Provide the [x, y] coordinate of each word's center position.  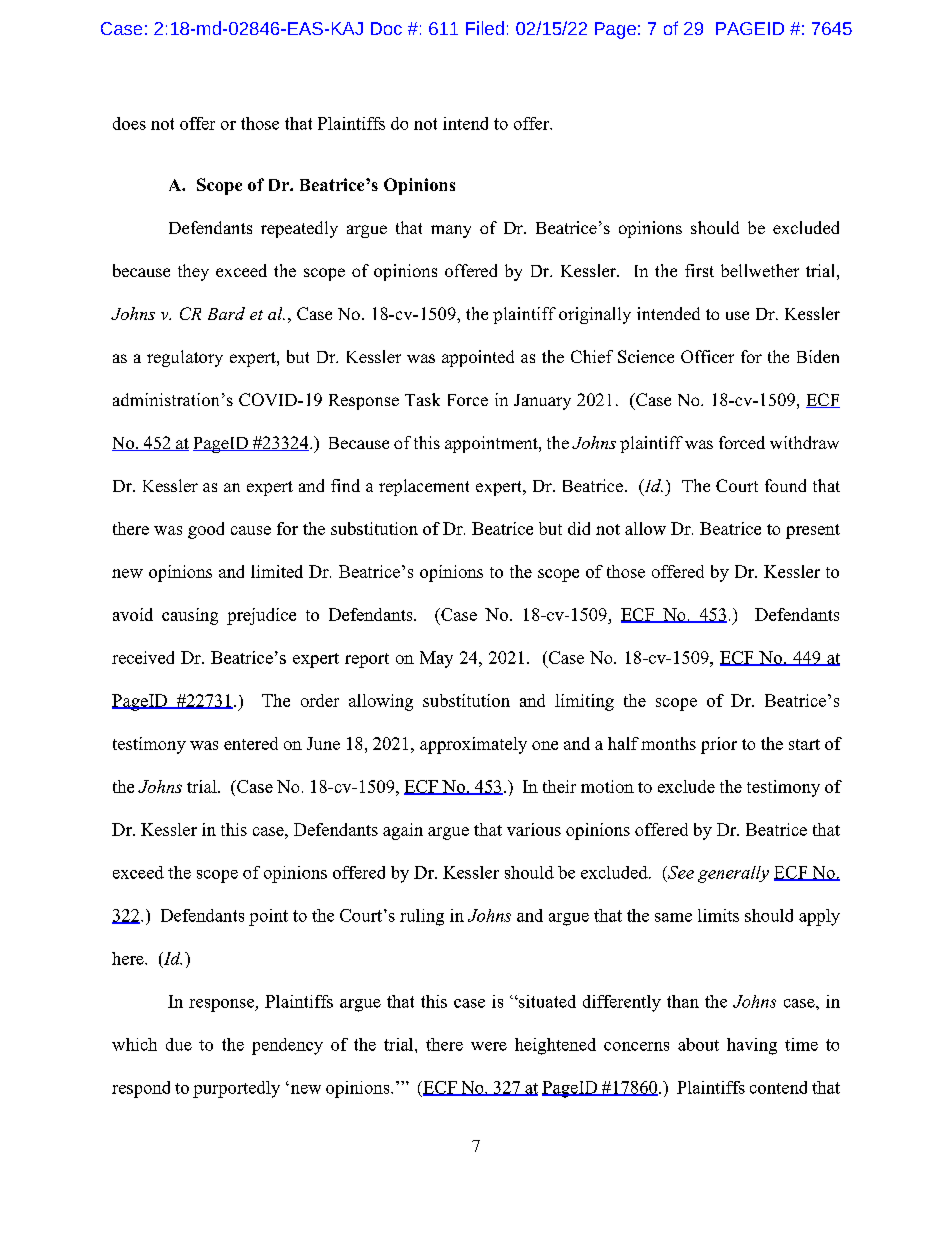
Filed [485, 28]
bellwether [760, 270]
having [752, 1046]
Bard [226, 313]
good [206, 530]
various [534, 829]
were [489, 1046]
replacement [424, 487]
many [451, 231]
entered [251, 743]
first [699, 270]
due [179, 1044]
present [813, 531]
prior [719, 745]
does [129, 123]
